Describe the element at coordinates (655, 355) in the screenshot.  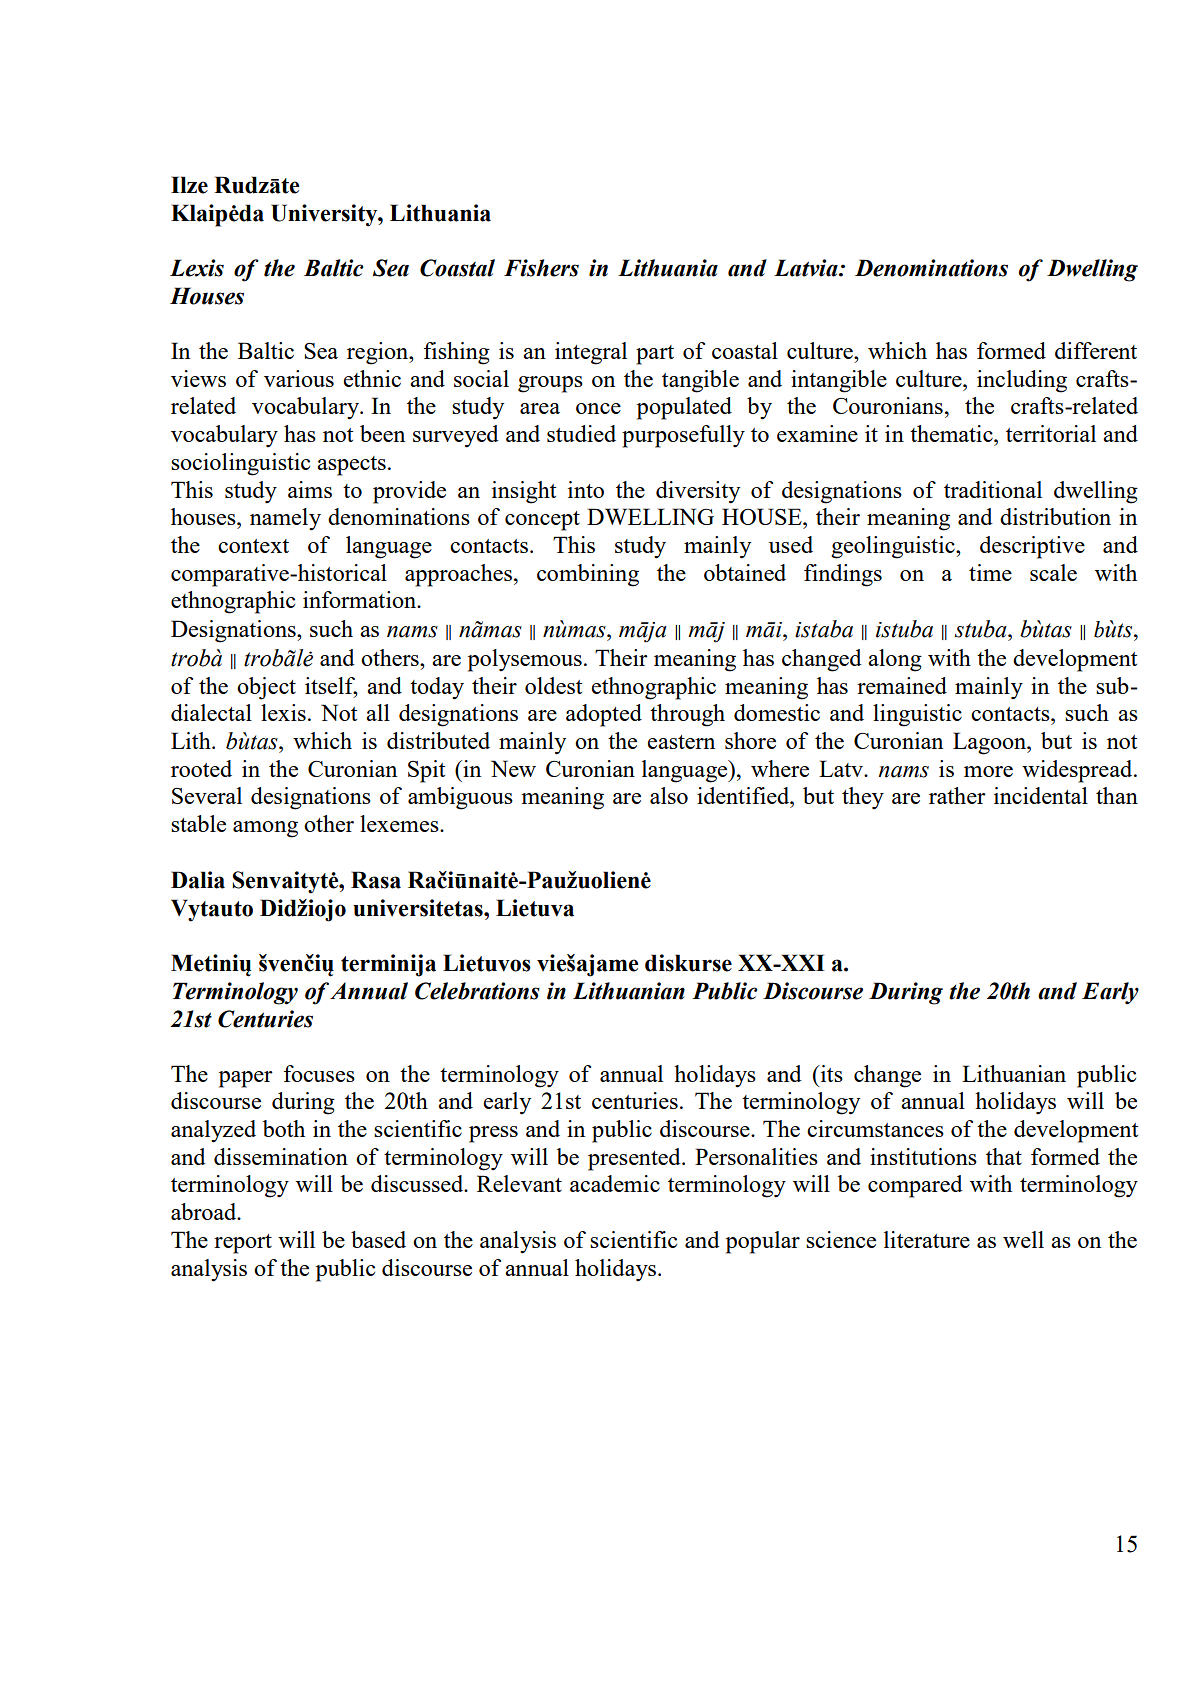
I see `part` at that location.
